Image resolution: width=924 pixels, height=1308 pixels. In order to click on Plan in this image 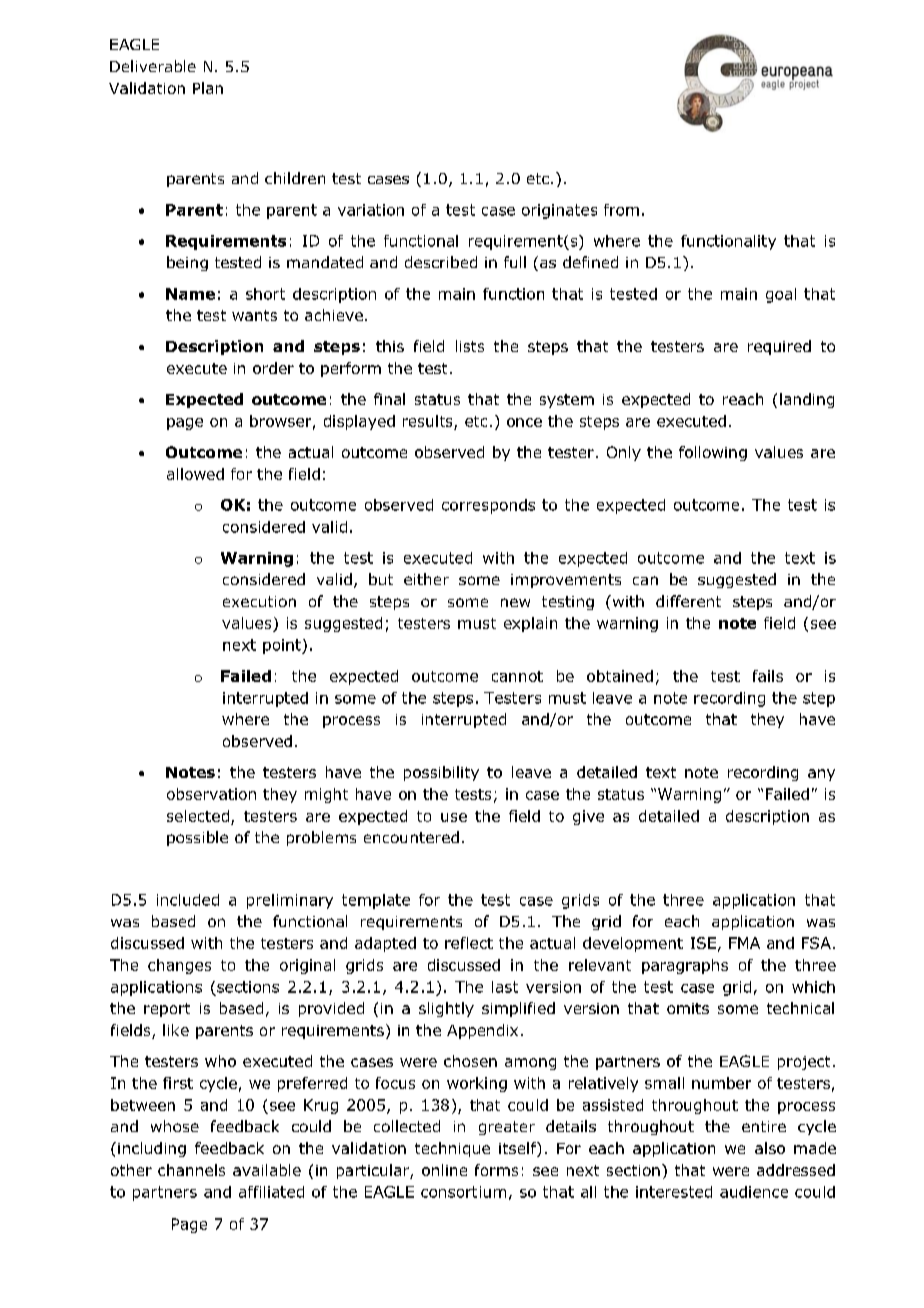, I will do `click(208, 88)`.
